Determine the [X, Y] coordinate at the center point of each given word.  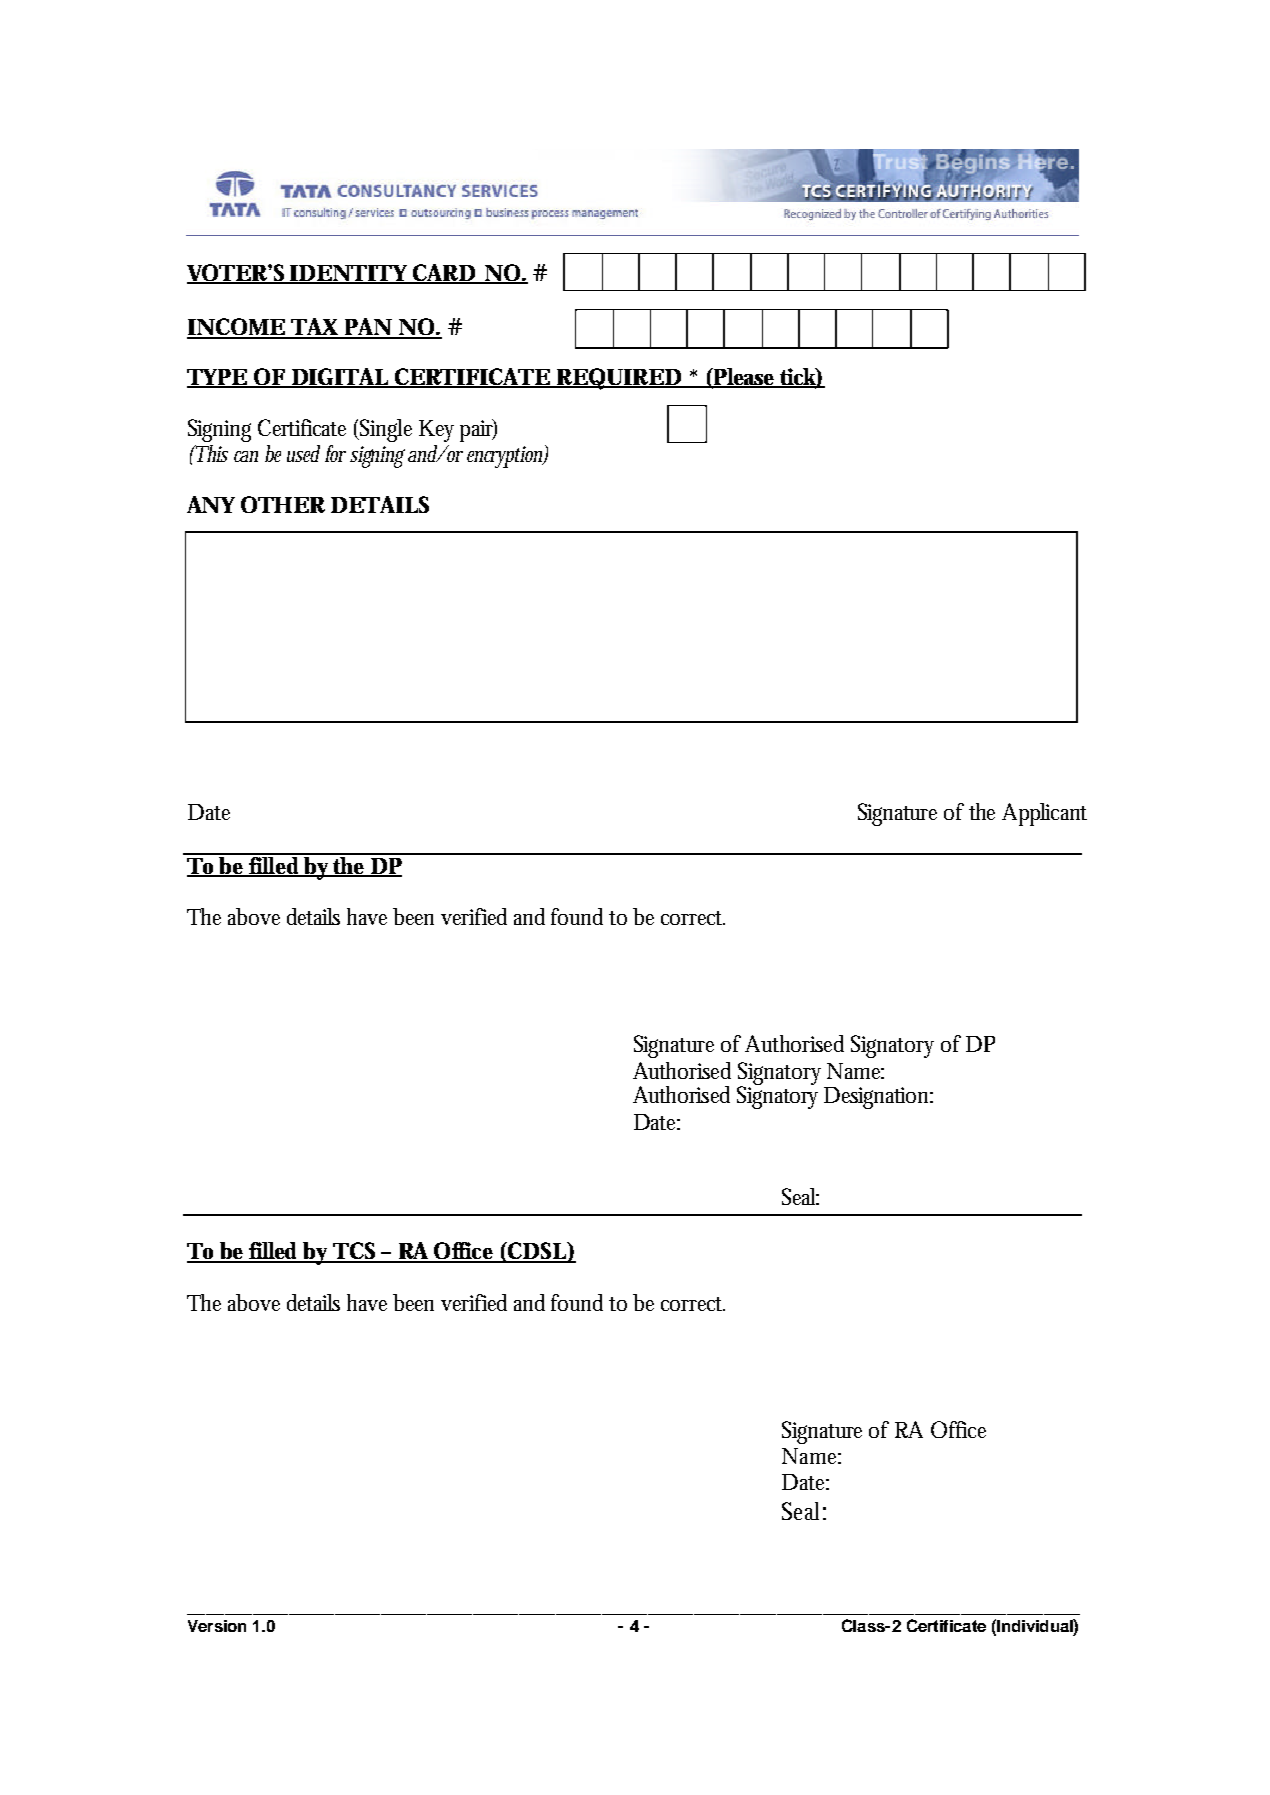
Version [217, 1626]
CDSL [537, 1252]
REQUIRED [618, 379]
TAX [315, 328]
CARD [443, 274]
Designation [878, 1098]
